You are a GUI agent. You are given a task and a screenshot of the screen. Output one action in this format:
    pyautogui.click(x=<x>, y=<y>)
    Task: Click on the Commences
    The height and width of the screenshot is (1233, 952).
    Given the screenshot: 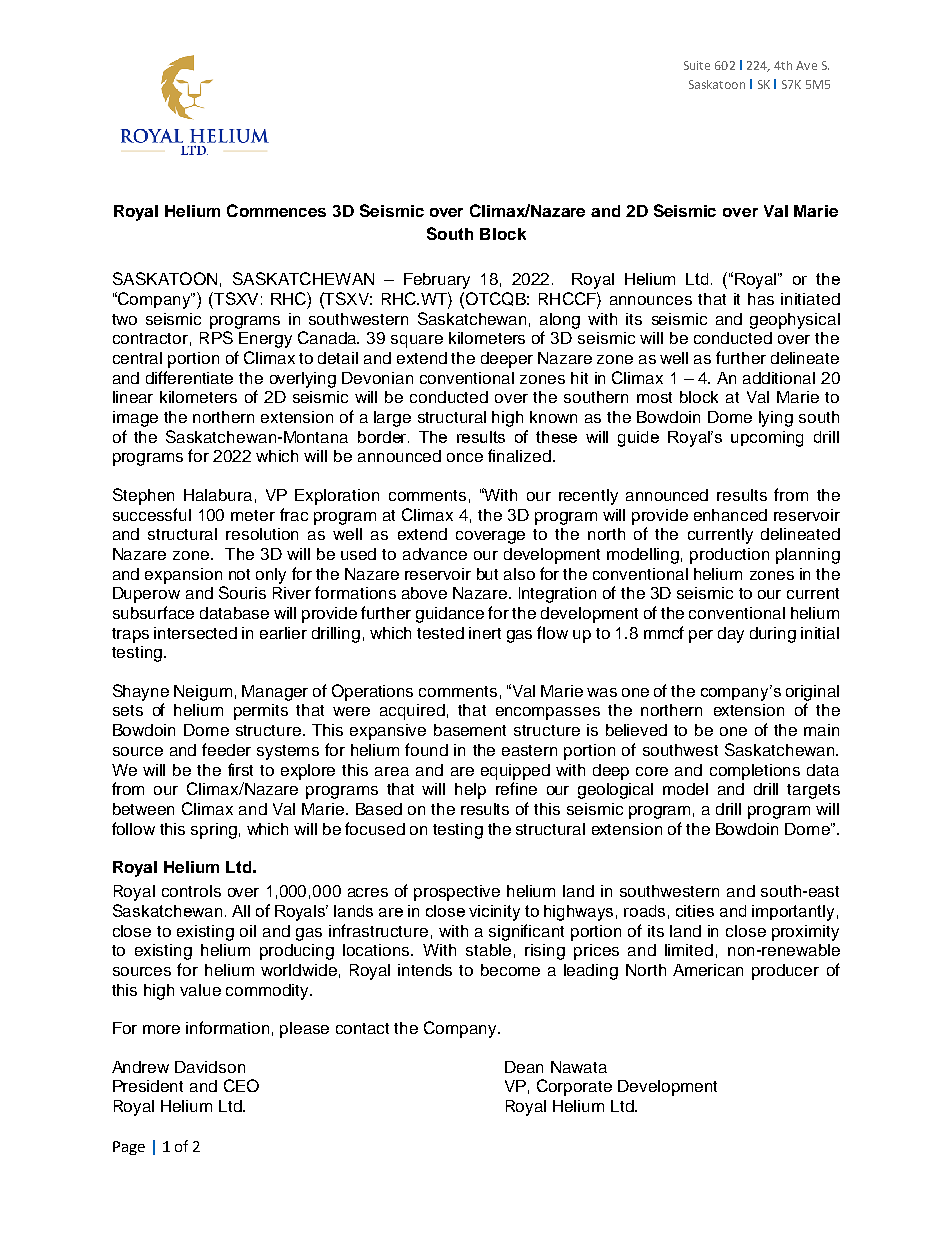 What is the action you would take?
    pyautogui.click(x=276, y=210)
